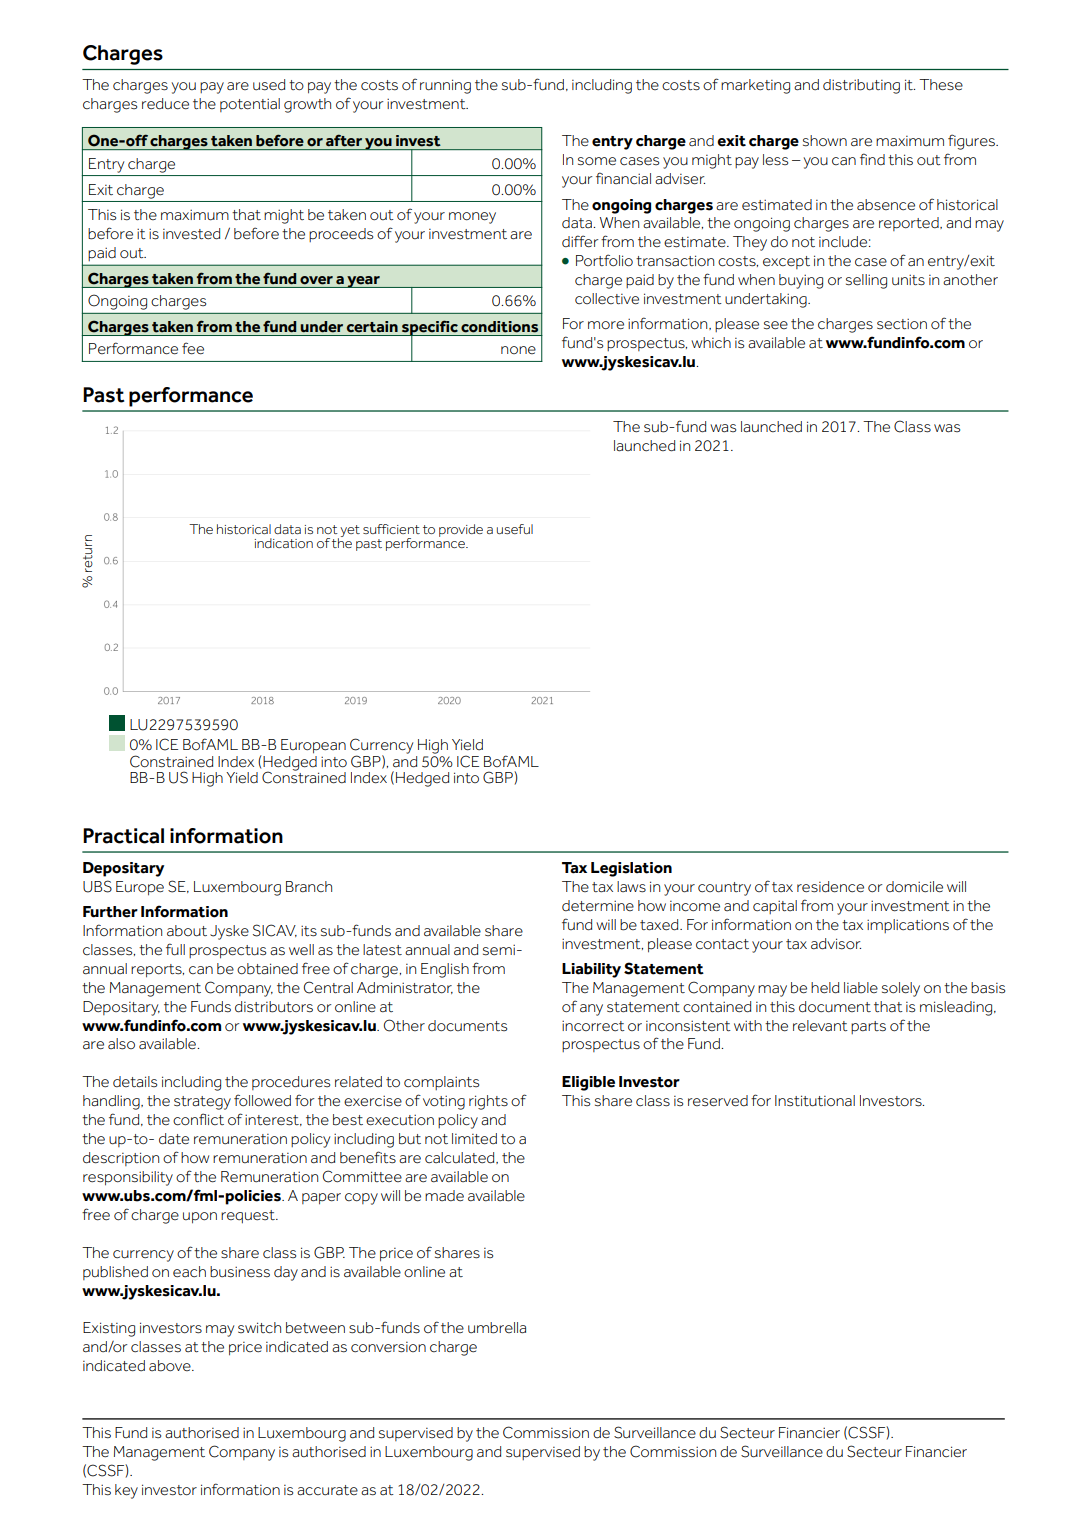 The width and height of the screenshot is (1089, 1540). Describe the element at coordinates (123, 836) in the screenshot. I see `Practical` at that location.
